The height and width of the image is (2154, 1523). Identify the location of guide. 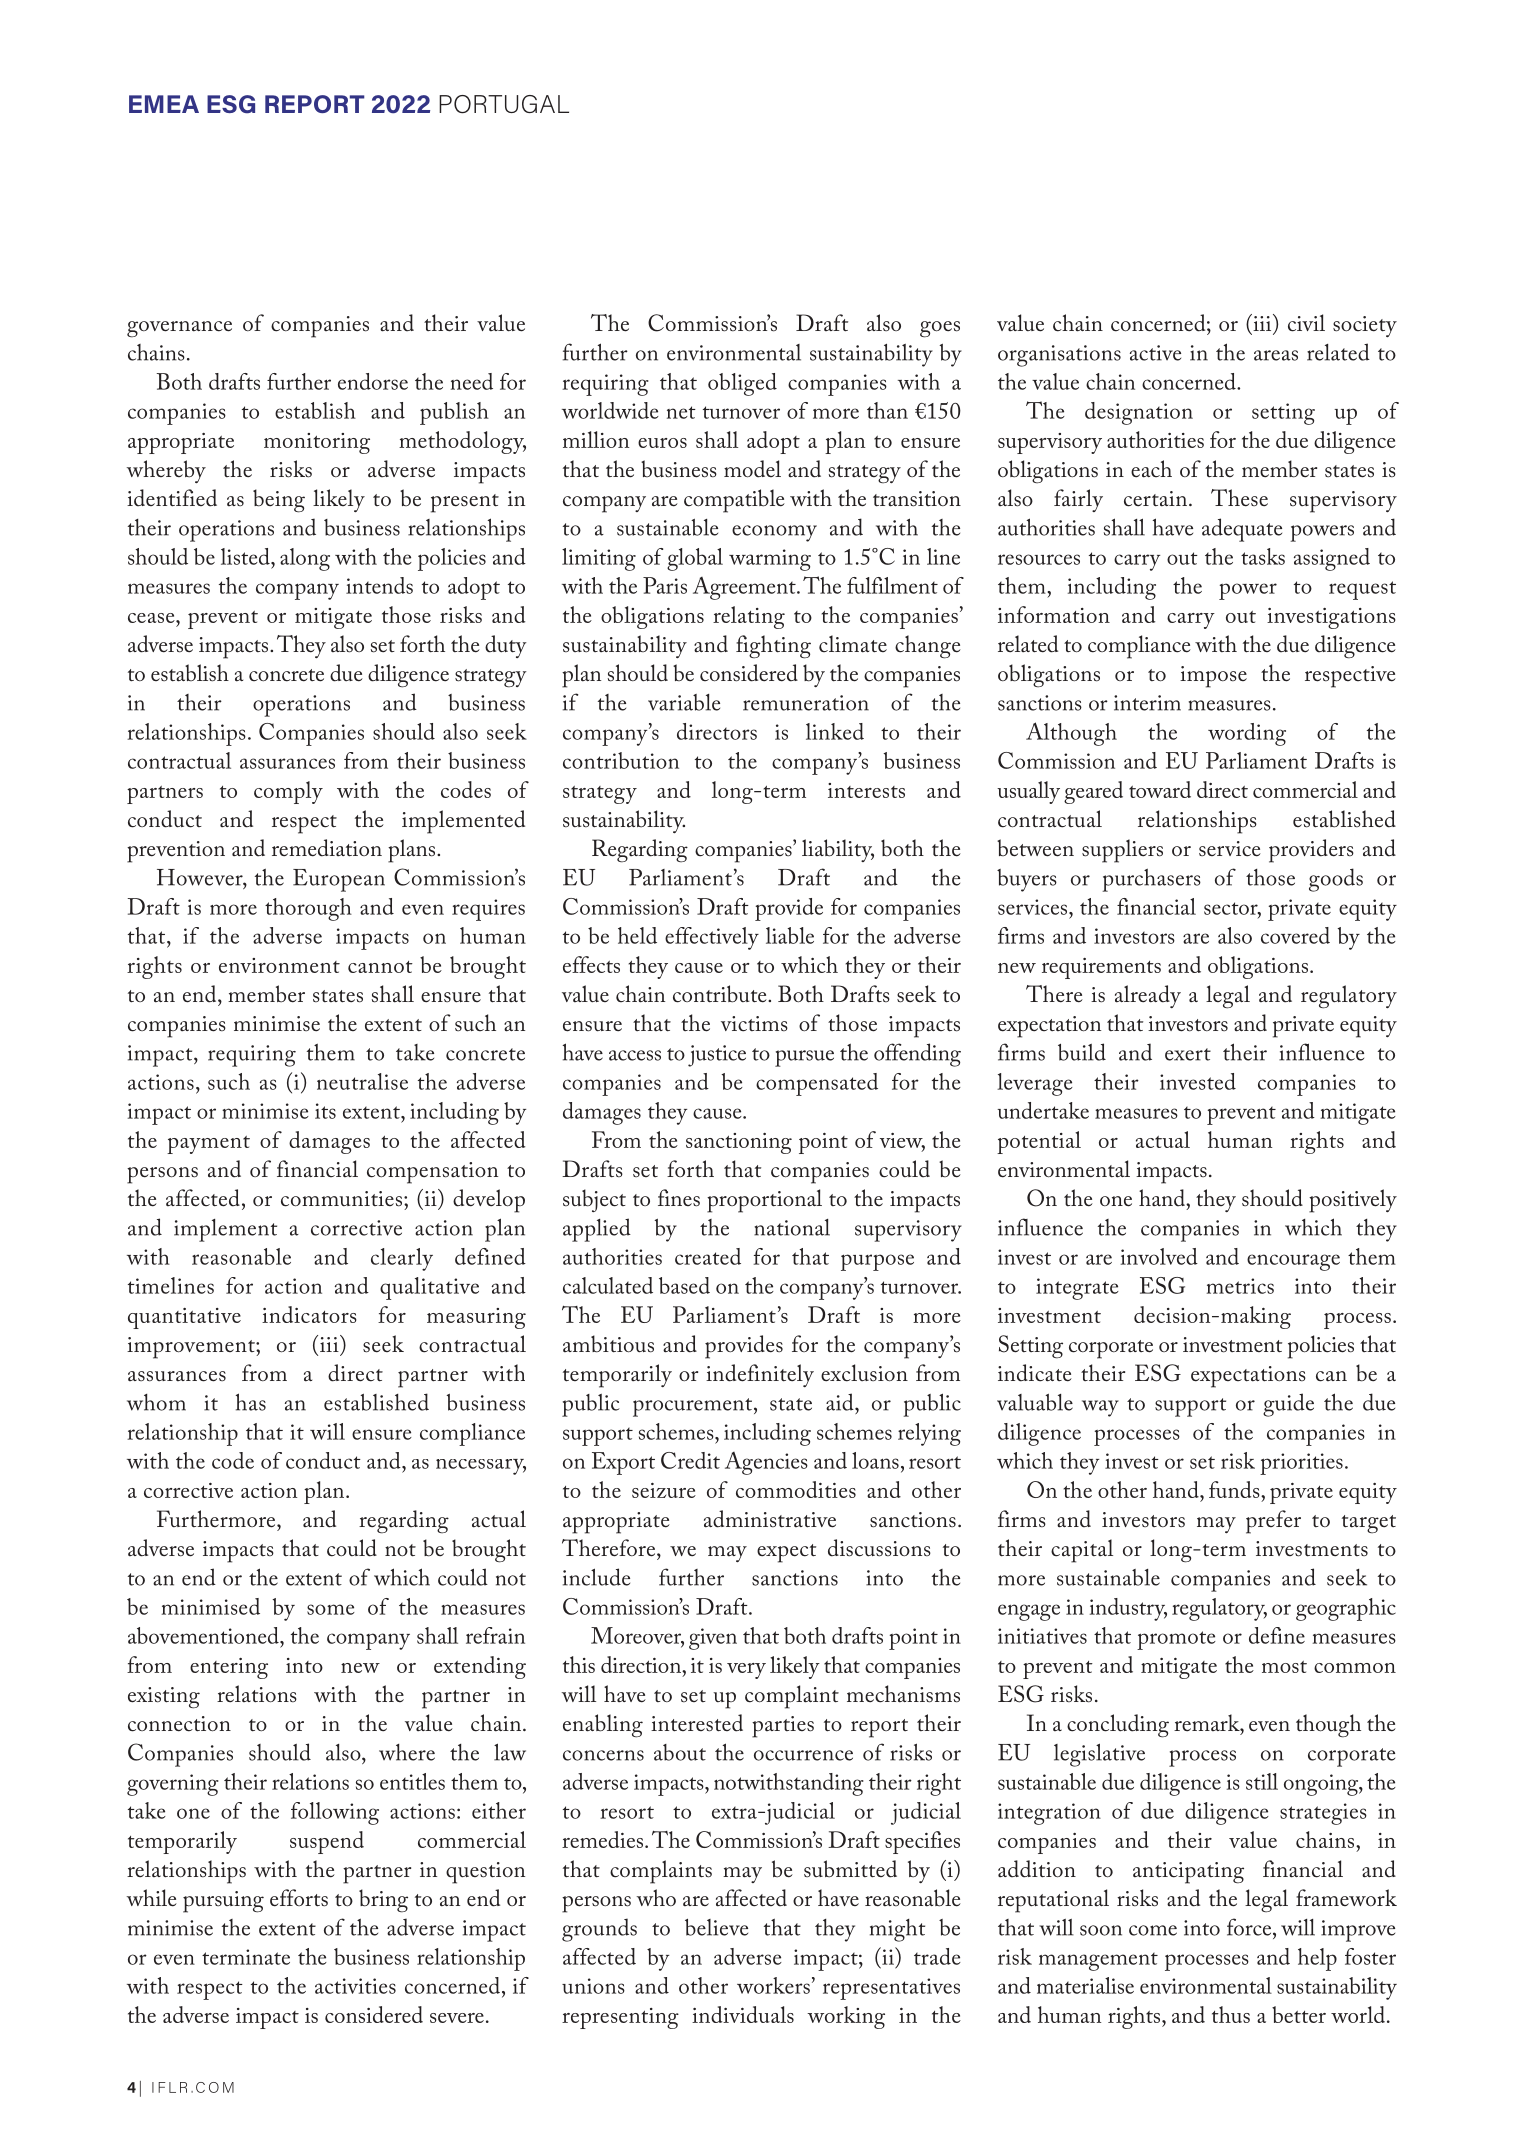
(1288, 1405).
